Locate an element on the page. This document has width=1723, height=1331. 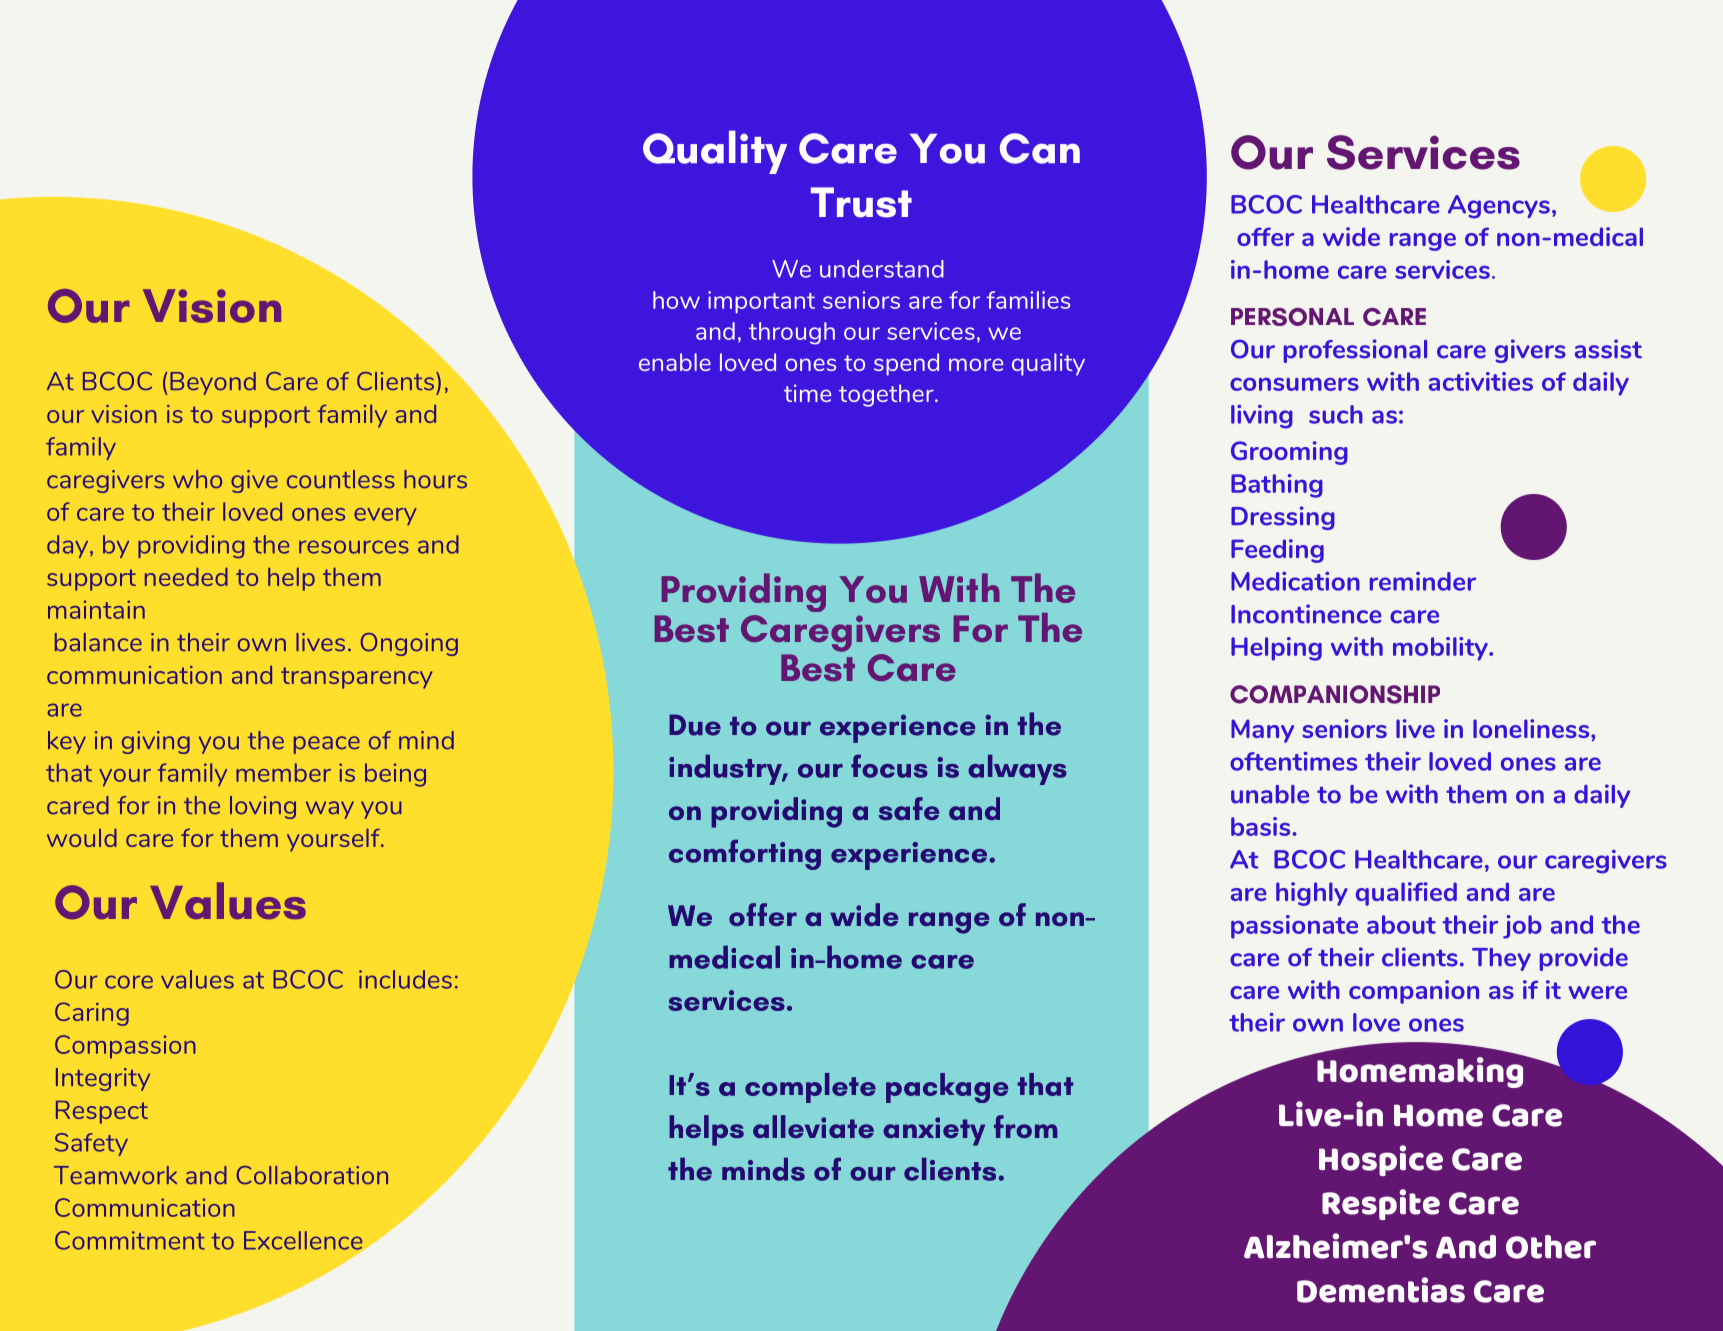
They is located at coordinates (1501, 959).
